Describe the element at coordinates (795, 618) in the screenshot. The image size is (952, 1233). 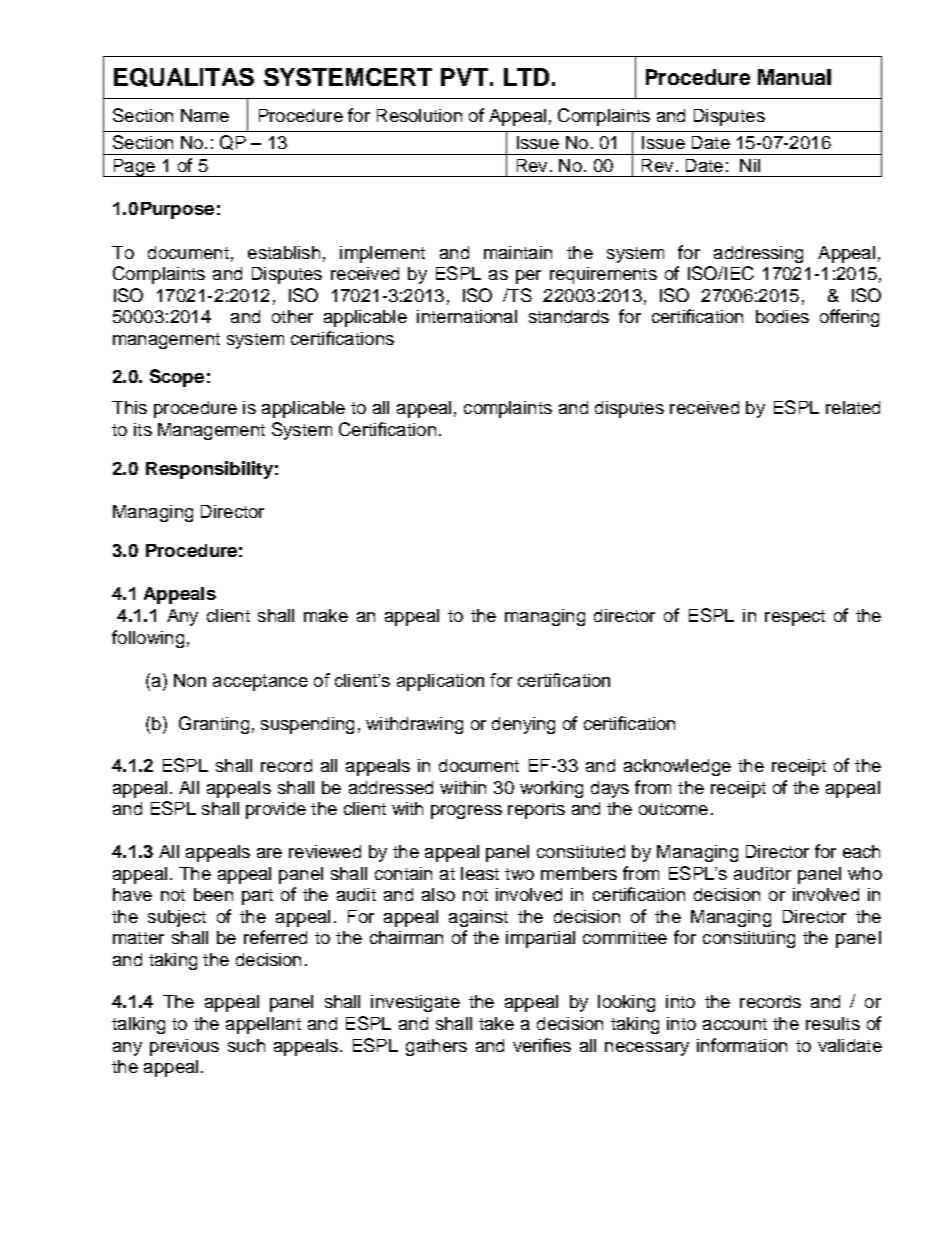
I see `respect` at that location.
